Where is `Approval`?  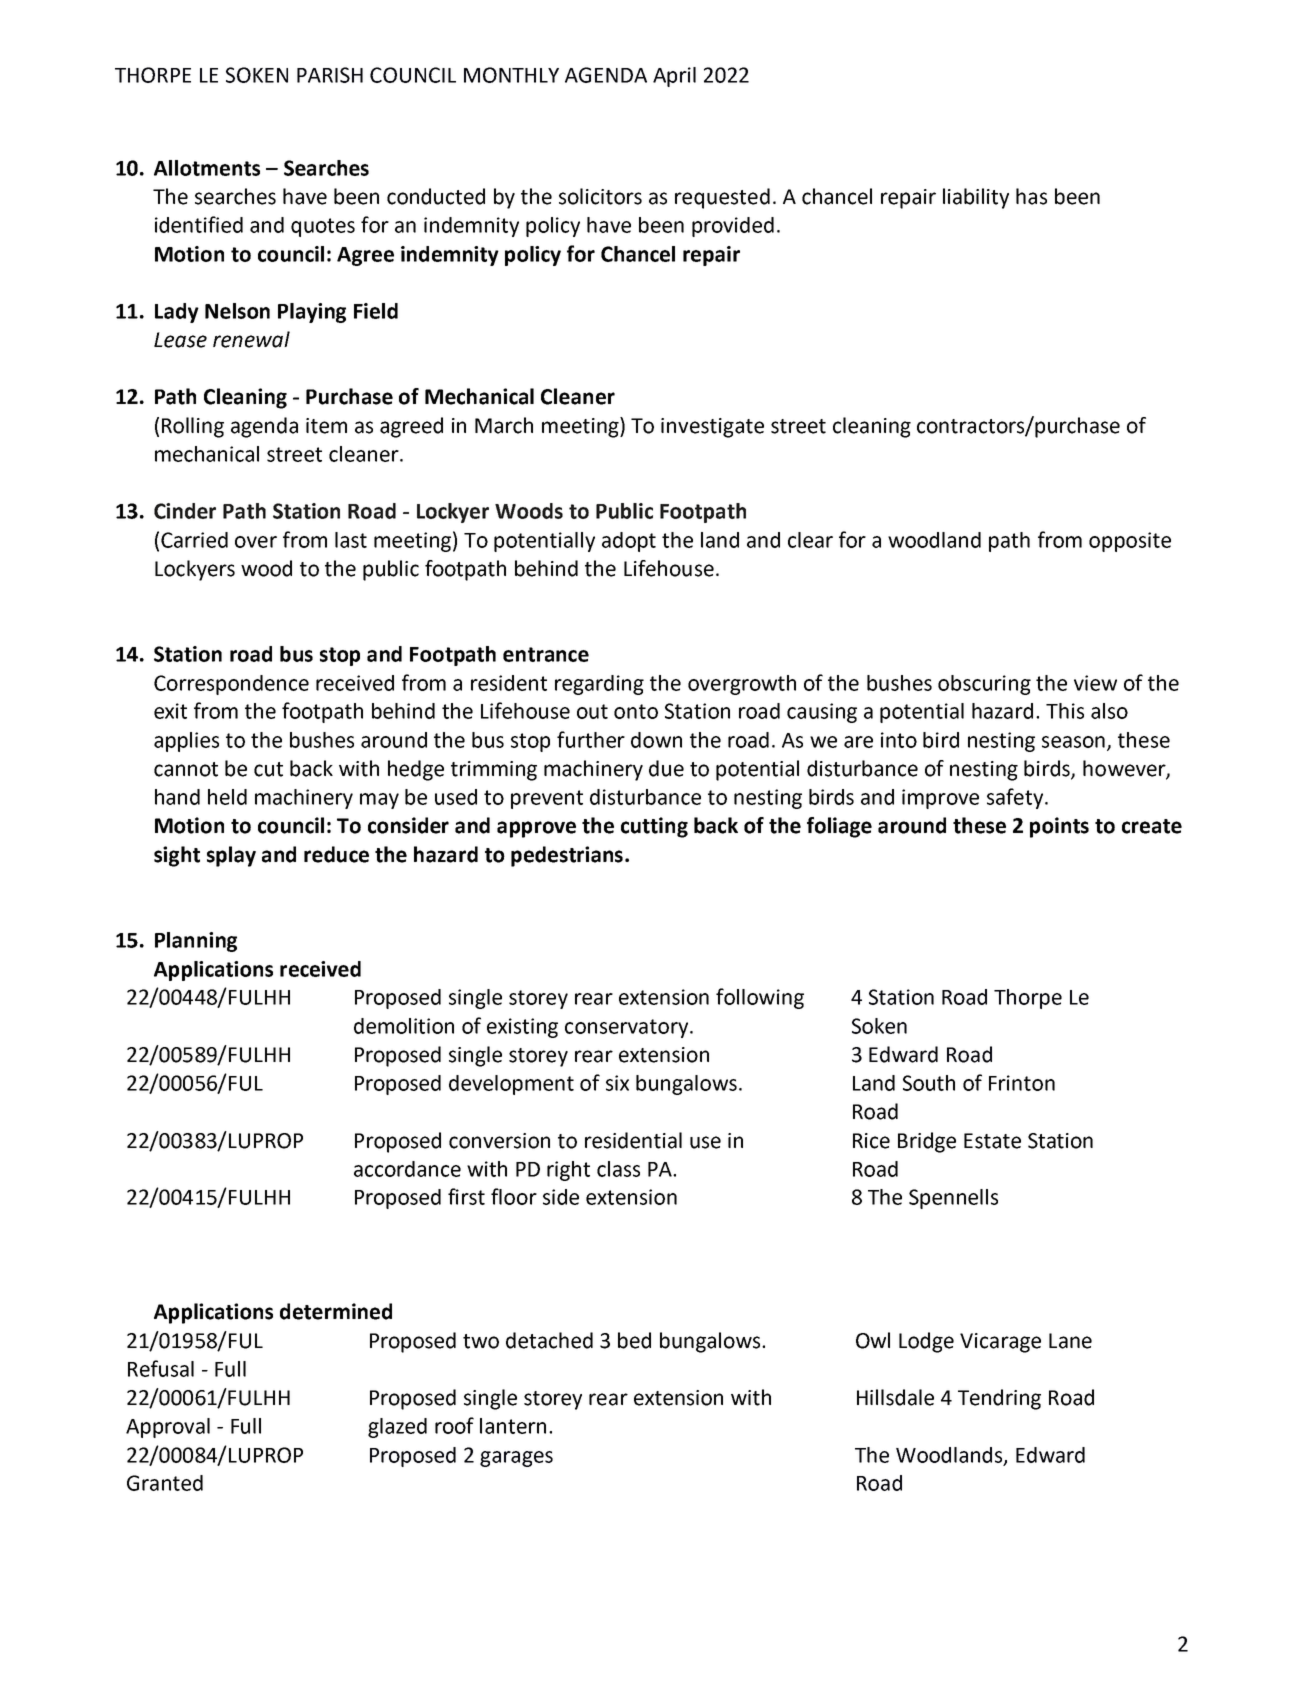
Approval is located at coordinates (168, 1428).
